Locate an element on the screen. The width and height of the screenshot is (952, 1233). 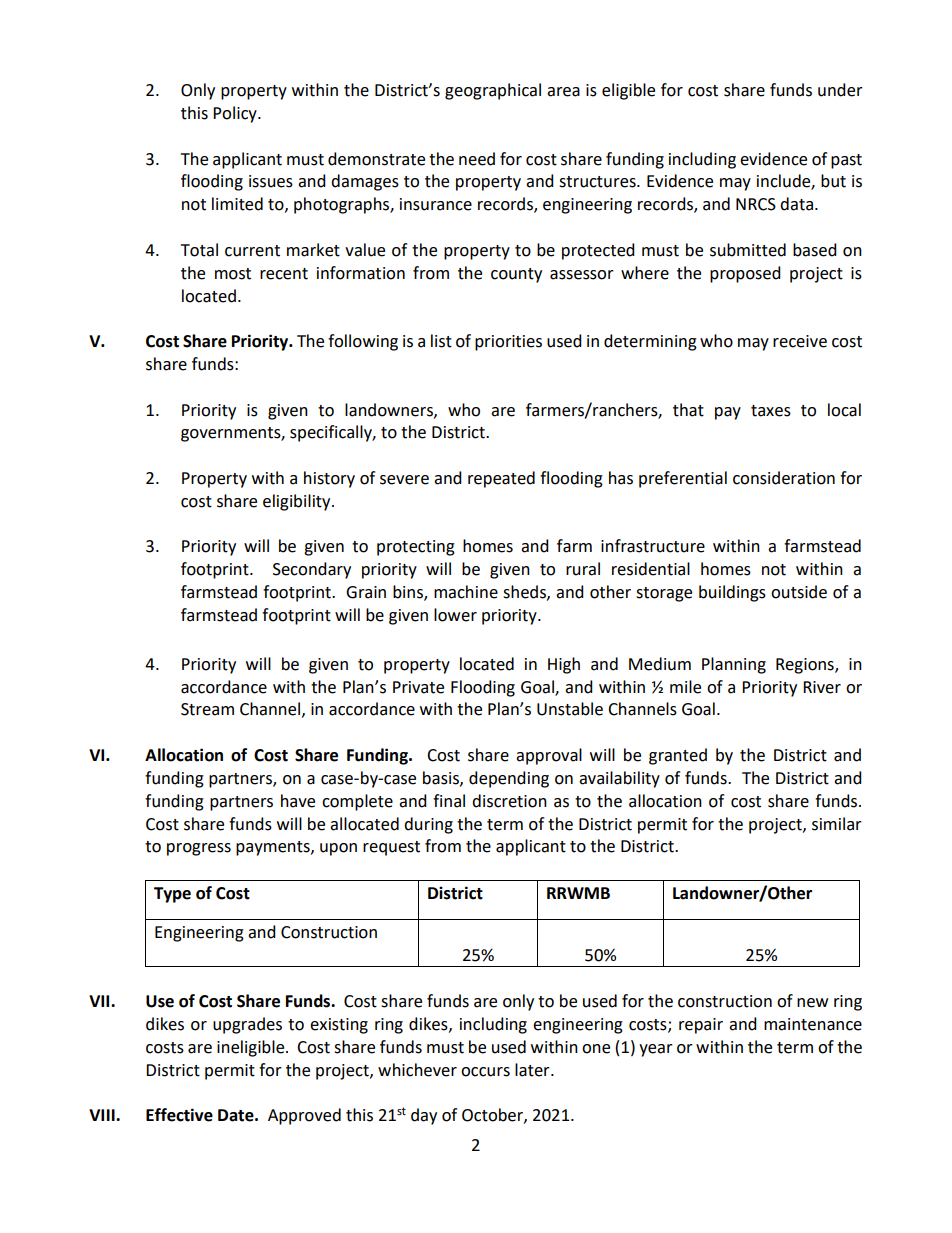
most is located at coordinates (233, 274).
